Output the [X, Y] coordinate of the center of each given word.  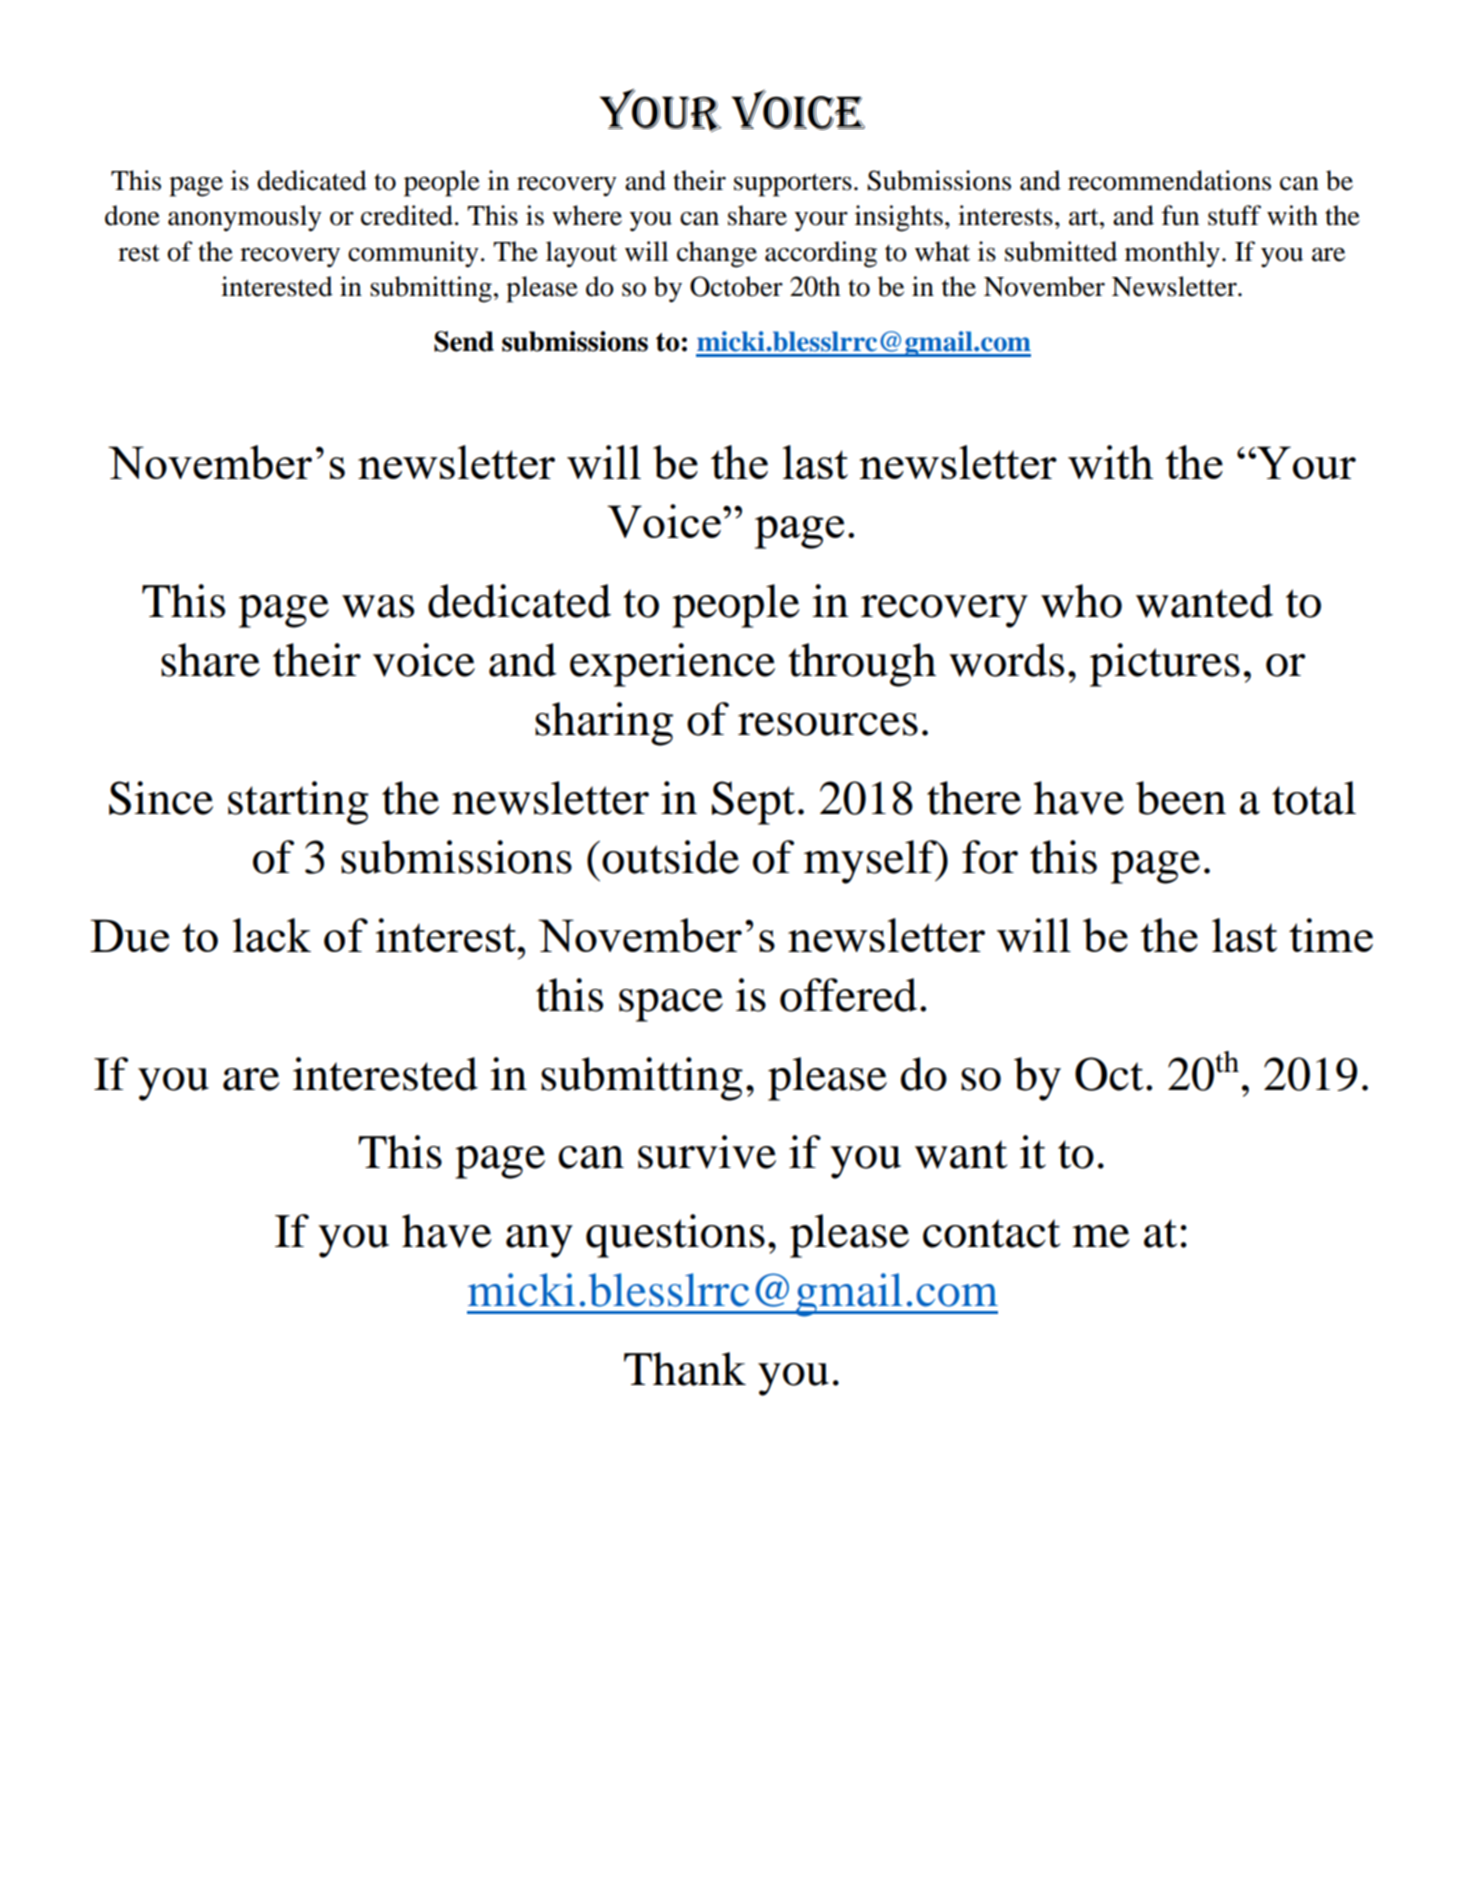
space [671, 1005]
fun [1180, 215]
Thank [685, 1369]
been [1181, 798]
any [539, 1241]
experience [672, 665]
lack [272, 935]
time [1331, 935]
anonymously [245, 218]
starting [298, 803]
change [717, 254]
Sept [753, 803]
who [1081, 601]
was [378, 606]
